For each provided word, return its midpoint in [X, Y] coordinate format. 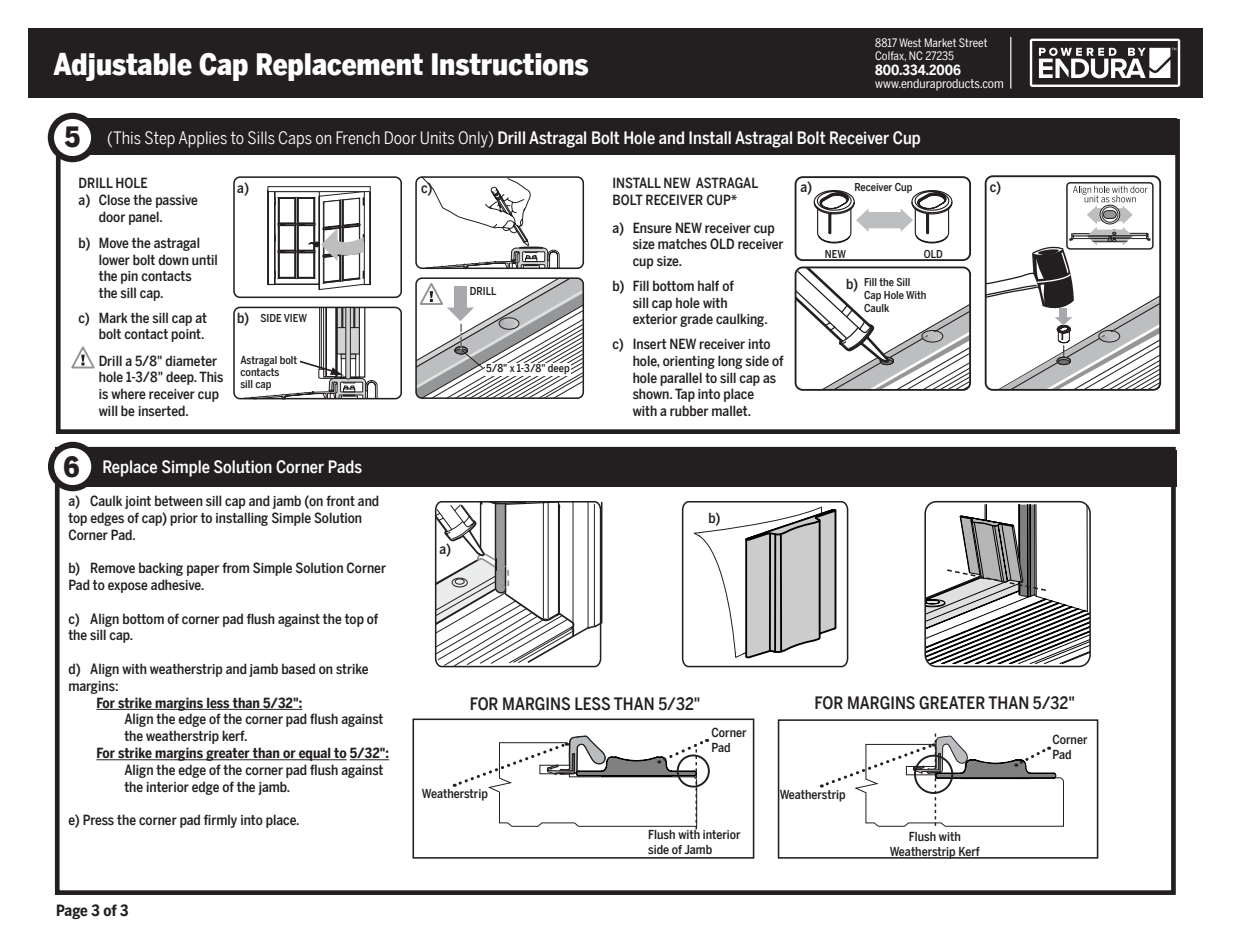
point [187, 335]
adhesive [177, 584]
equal [315, 754]
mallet [731, 410]
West [910, 42]
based [298, 668]
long [730, 362]
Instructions [510, 64]
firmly [220, 821]
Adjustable [122, 67]
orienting [689, 362]
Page [72, 911]
